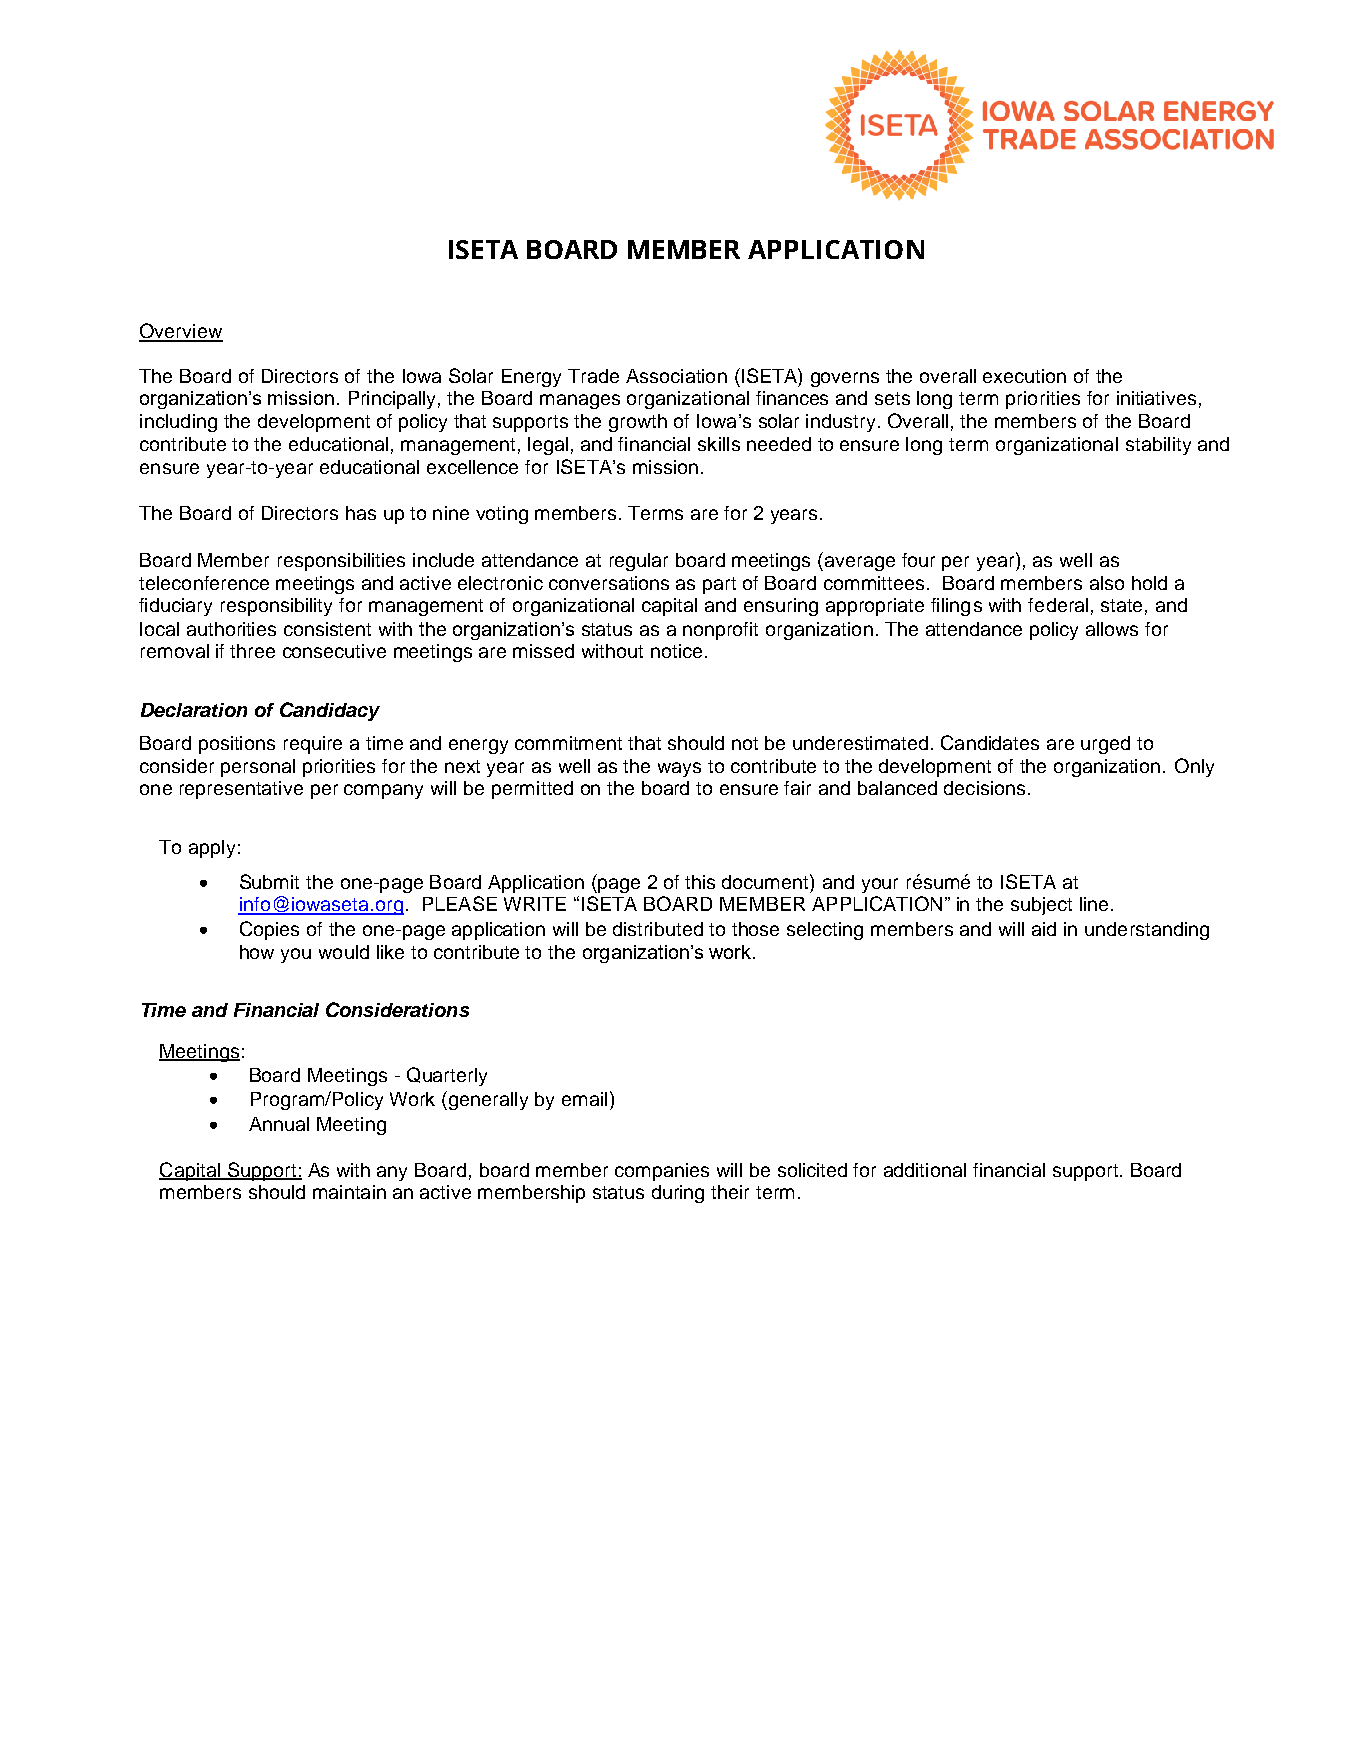 This page has width=1353, height=1751. Describe the element at coordinates (679, 769) in the page. I see `ways` at that location.
